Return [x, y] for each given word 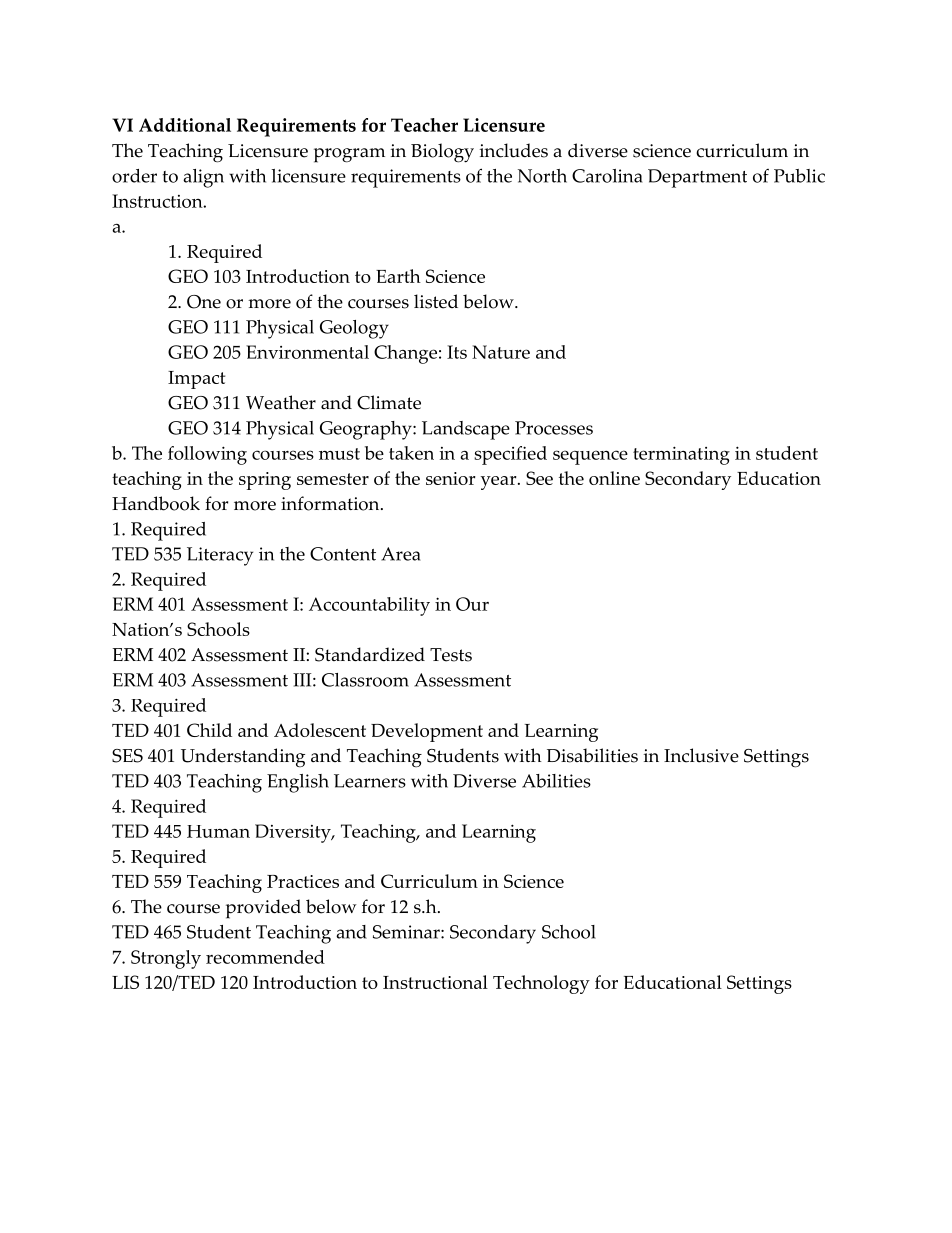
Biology [442, 153]
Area [401, 554]
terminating [681, 455]
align [203, 178]
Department [697, 178]
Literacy [220, 556]
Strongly [166, 959]
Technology [541, 984]
